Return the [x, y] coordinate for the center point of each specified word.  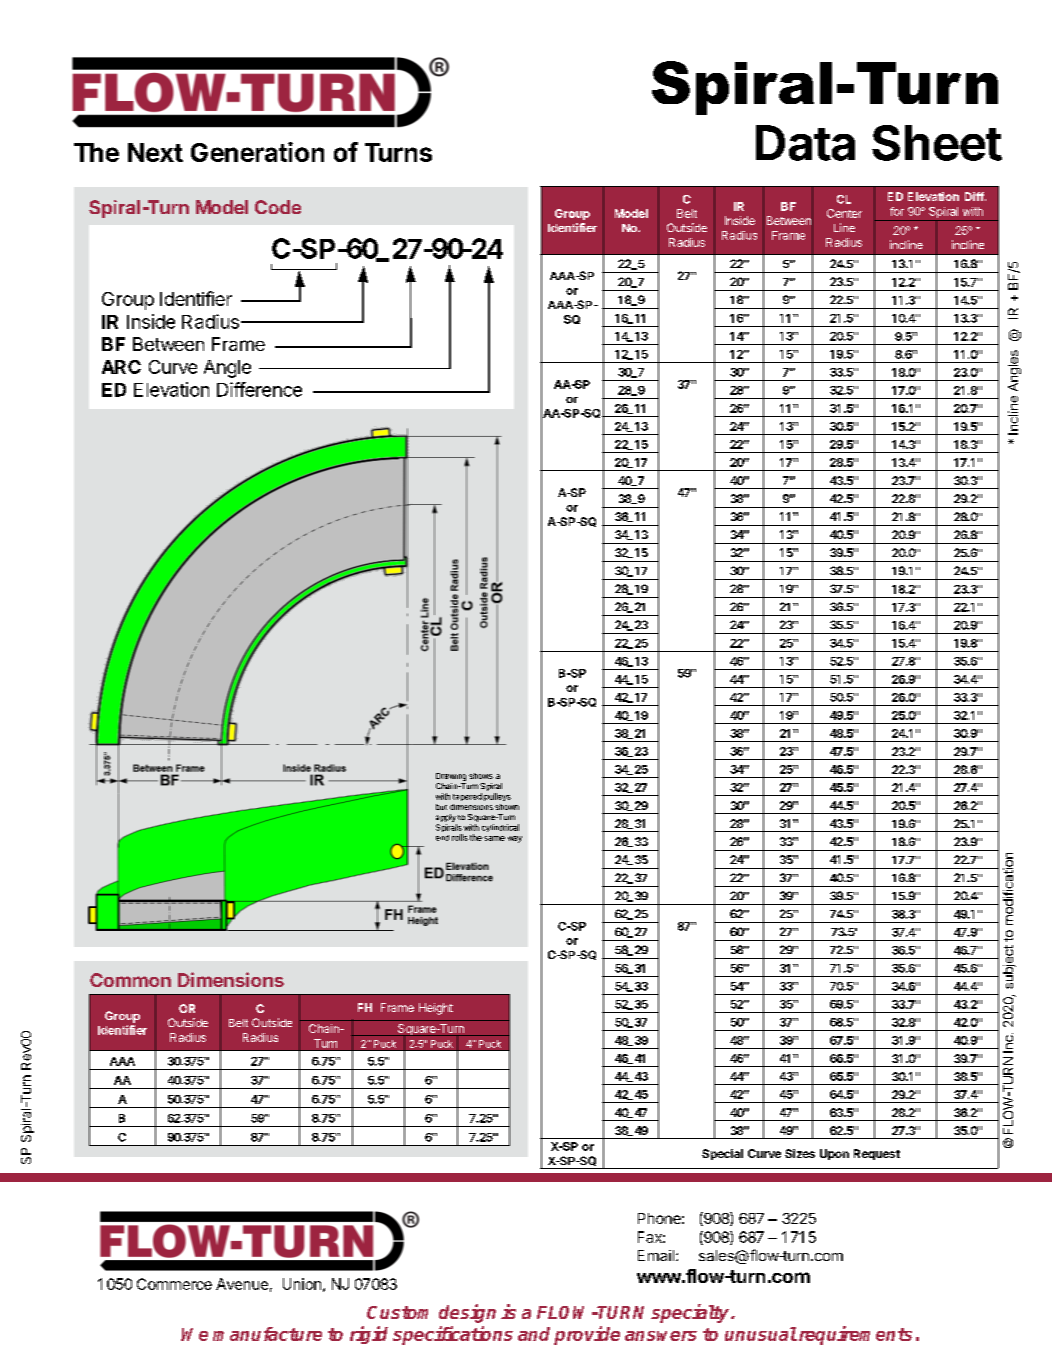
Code [278, 207]
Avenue [242, 1284]
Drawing [451, 777]
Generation [257, 152]
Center [844, 213]
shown [507, 807]
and [534, 1334]
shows [481, 776]
